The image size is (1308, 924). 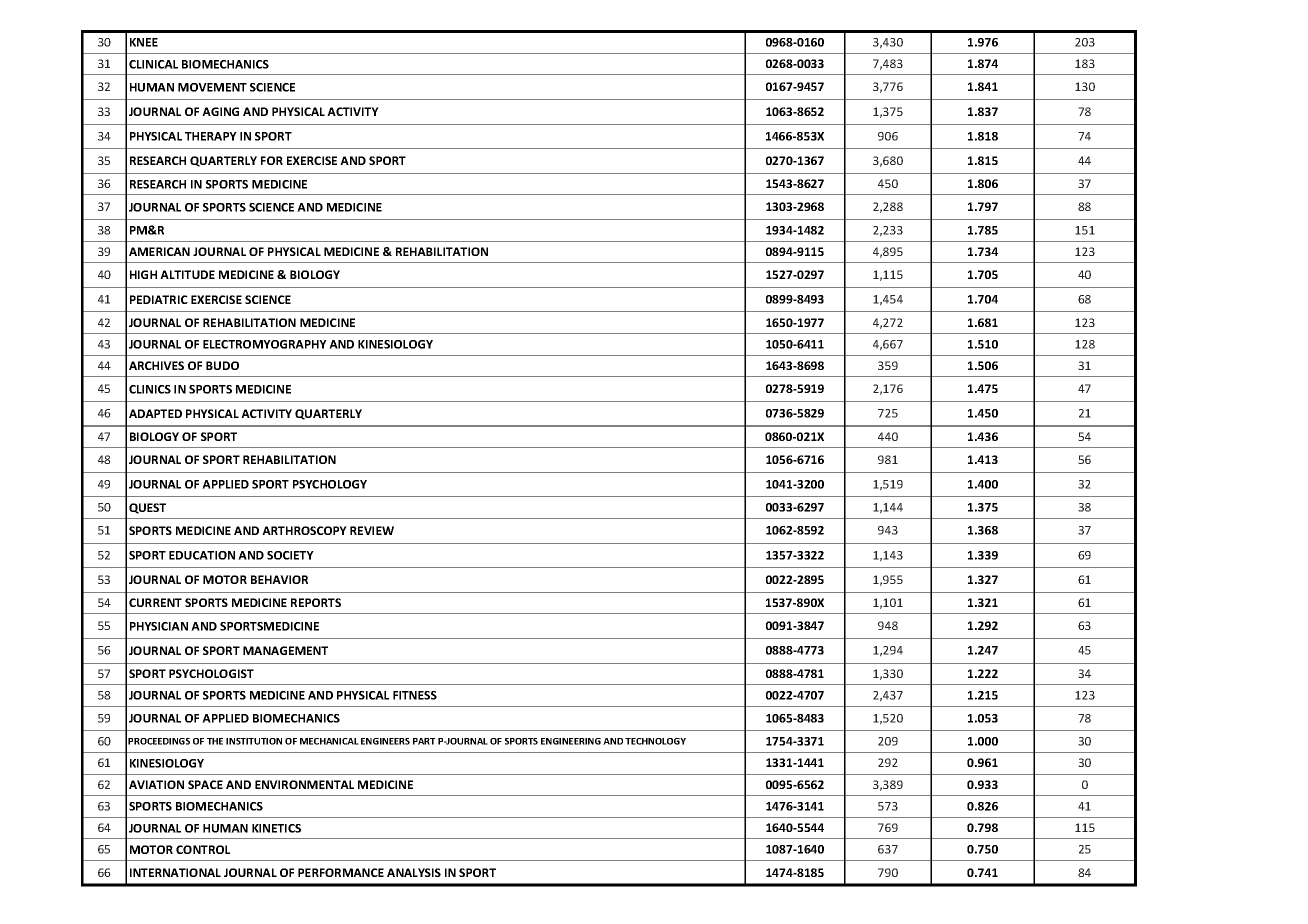 What do you see at coordinates (571, 741) in the page?
I see `ENGINEERING` at bounding box center [571, 741].
